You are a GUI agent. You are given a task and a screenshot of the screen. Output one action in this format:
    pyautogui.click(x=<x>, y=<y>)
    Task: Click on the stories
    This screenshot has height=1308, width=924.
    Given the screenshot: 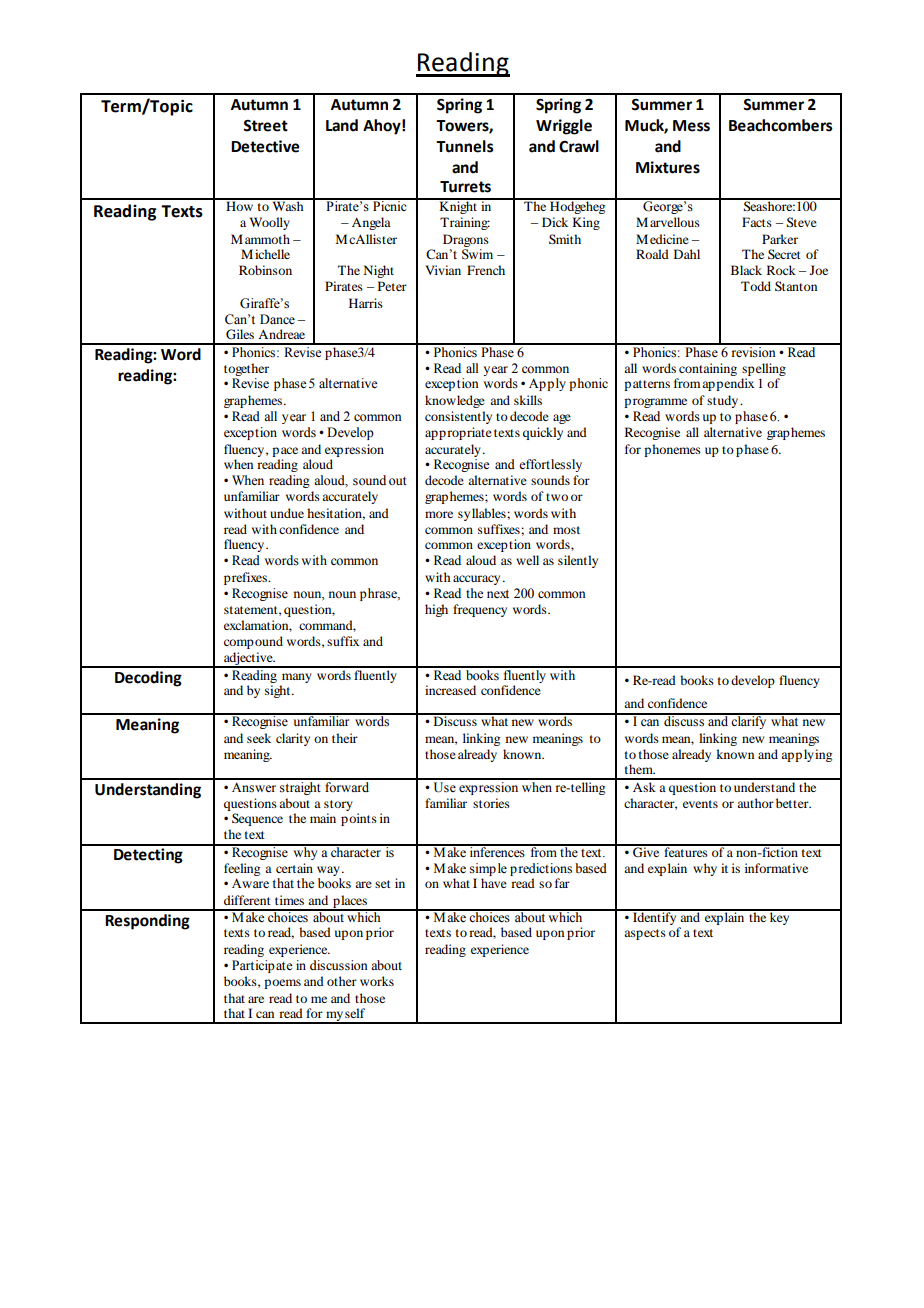 What is the action you would take?
    pyautogui.click(x=491, y=803)
